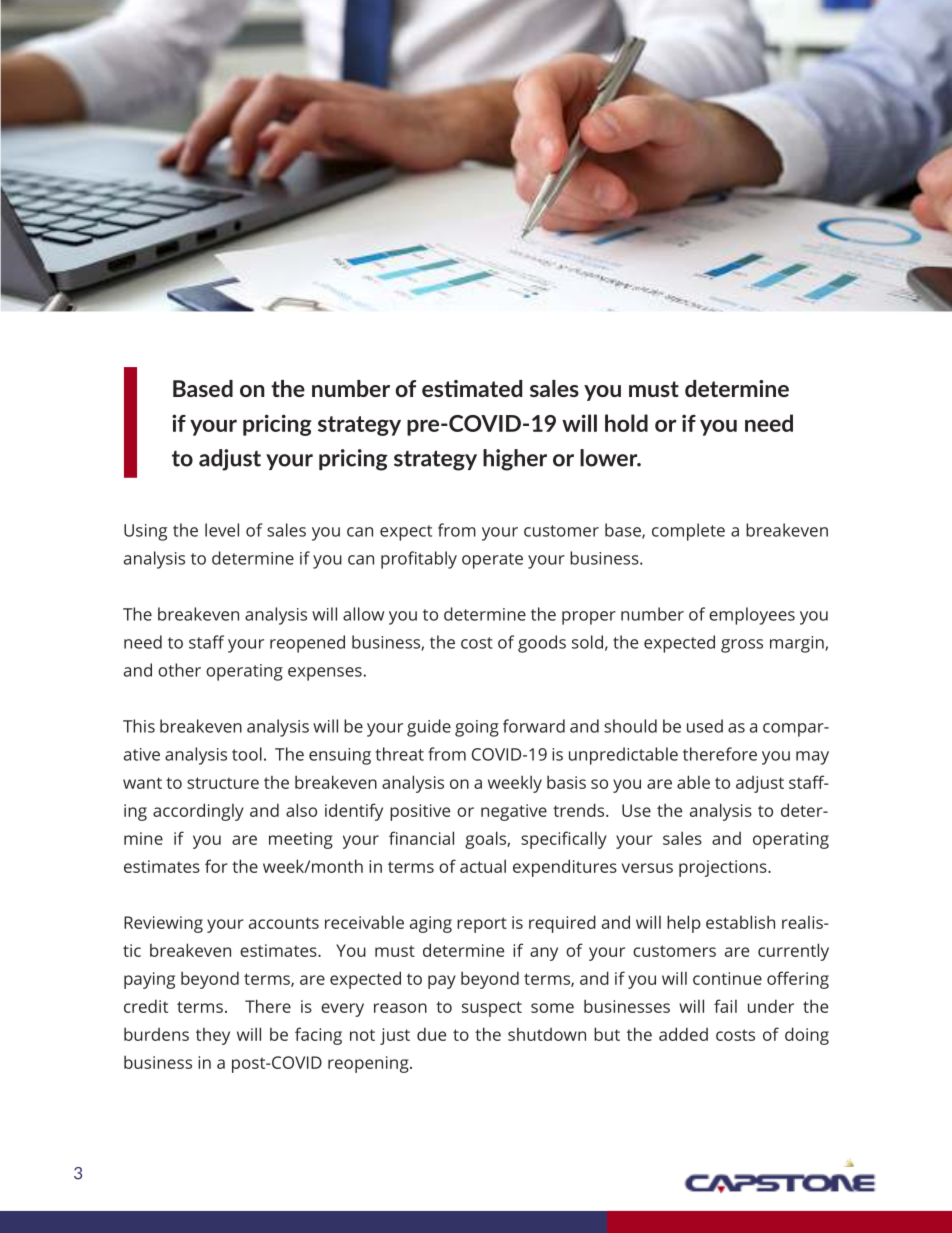 The height and width of the screenshot is (1233, 952). What do you see at coordinates (542, 644) in the screenshot?
I see `goods` at bounding box center [542, 644].
